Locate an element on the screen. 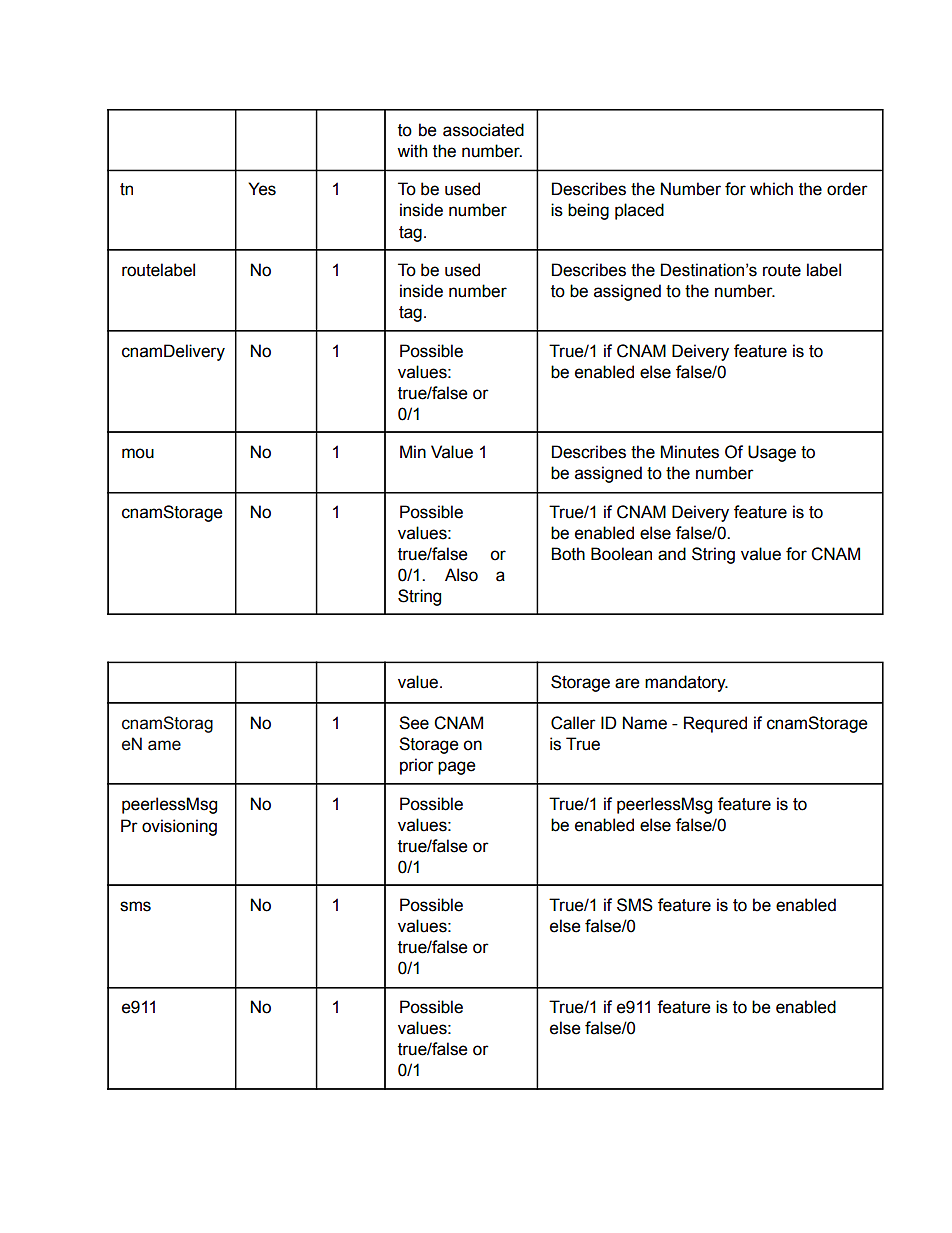 This screenshot has width=952, height=1233. Also is located at coordinates (461, 575).
